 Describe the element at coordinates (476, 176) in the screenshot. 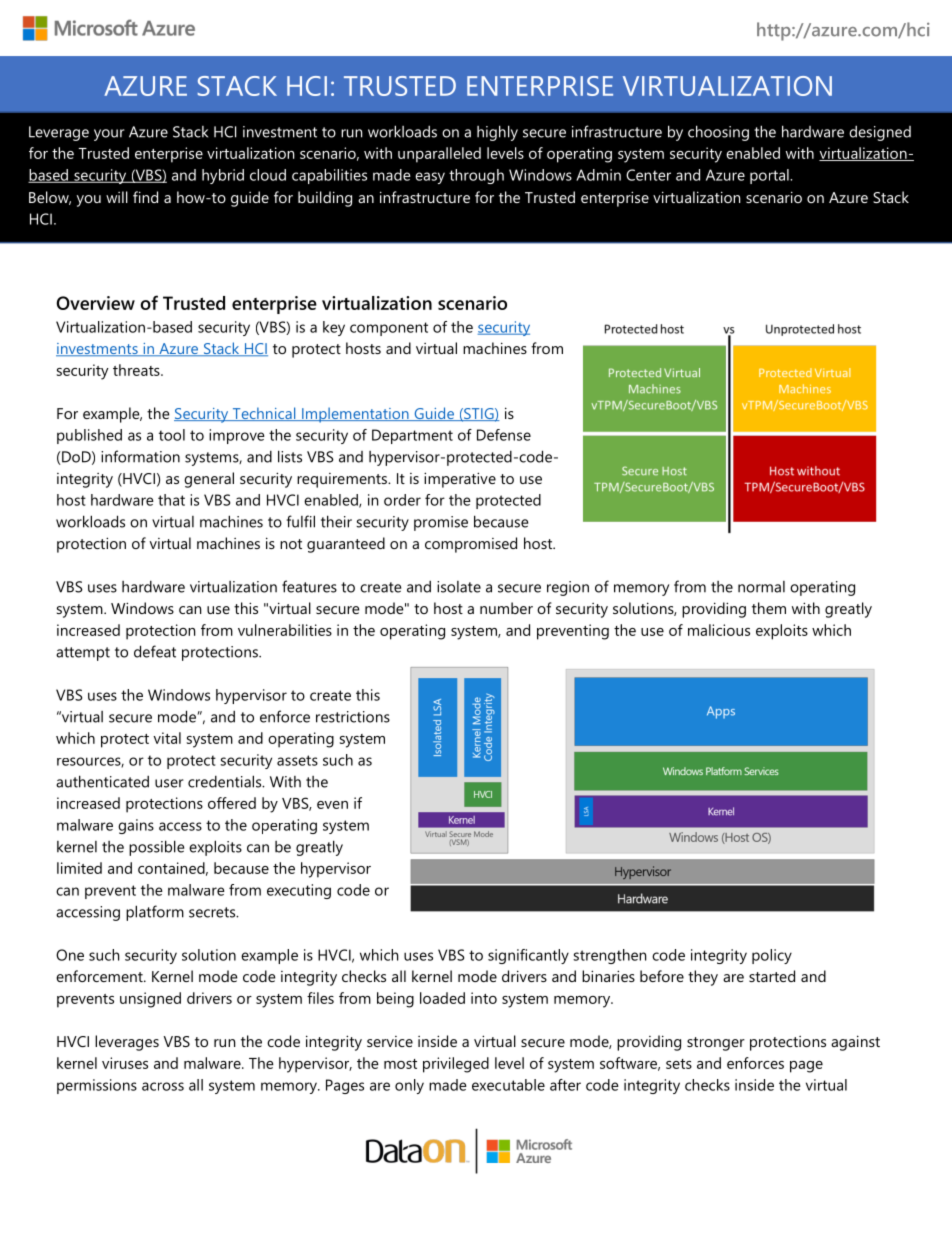

I see `through` at that location.
